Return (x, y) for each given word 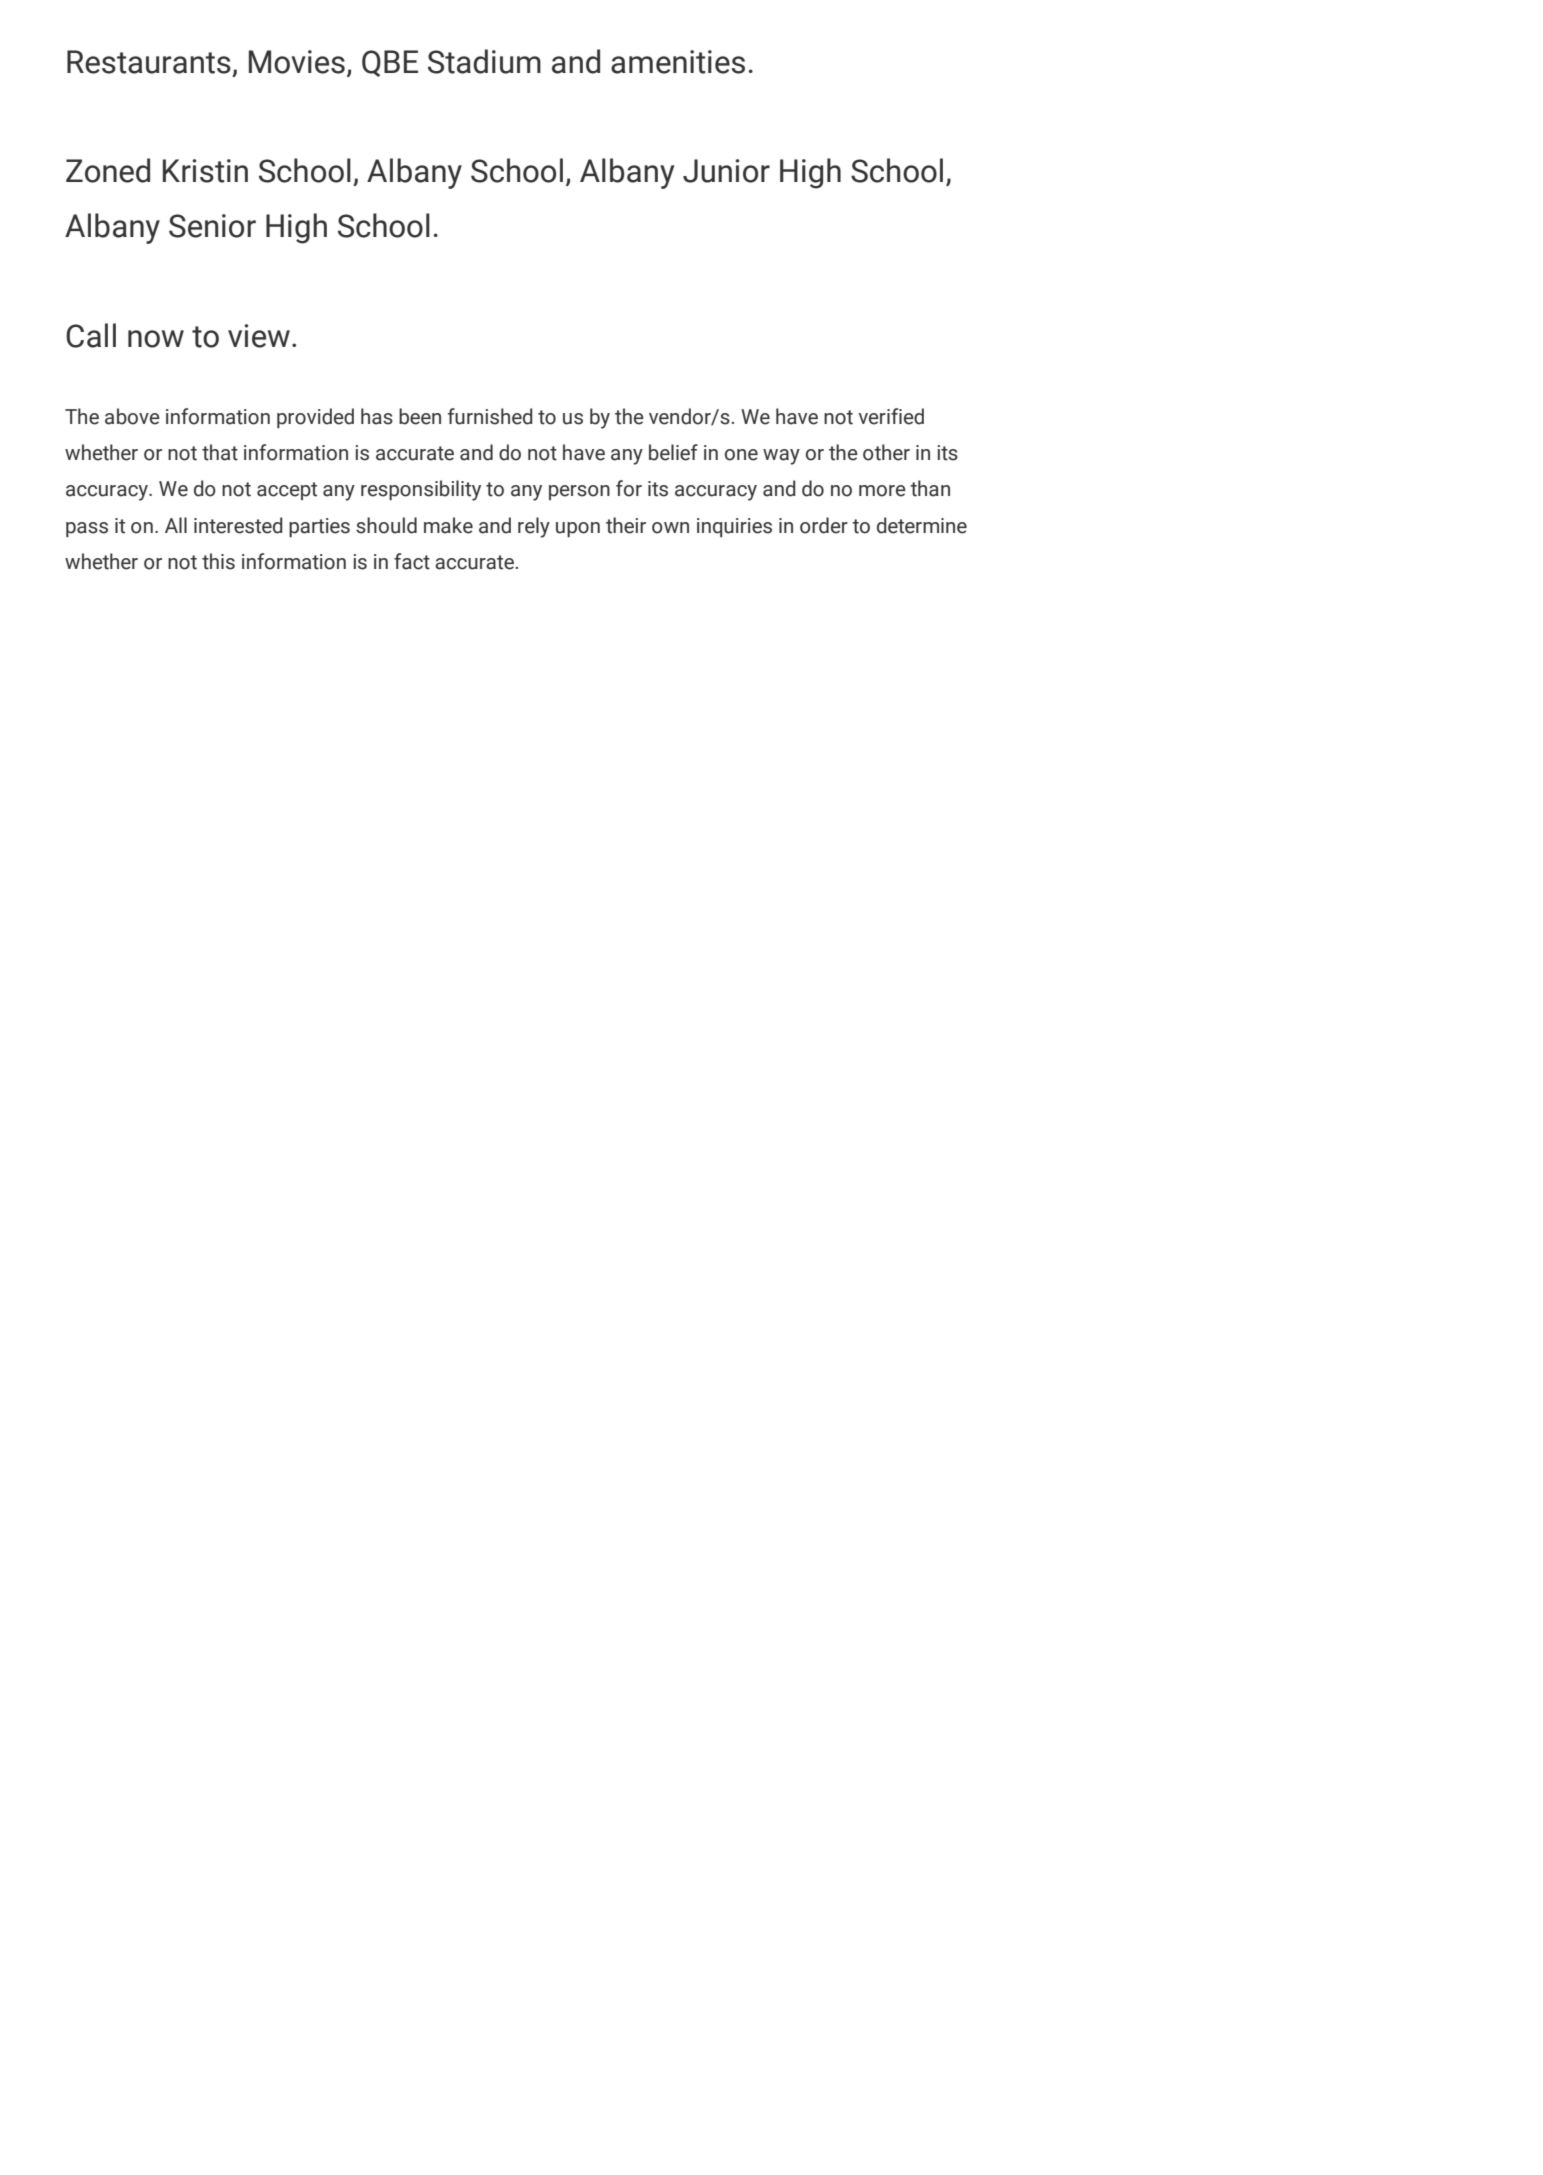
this (218, 561)
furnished (490, 416)
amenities (678, 62)
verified (891, 416)
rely (534, 527)
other (886, 452)
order (824, 525)
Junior (726, 171)
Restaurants (149, 62)
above (132, 416)
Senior (212, 226)
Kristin (205, 171)
